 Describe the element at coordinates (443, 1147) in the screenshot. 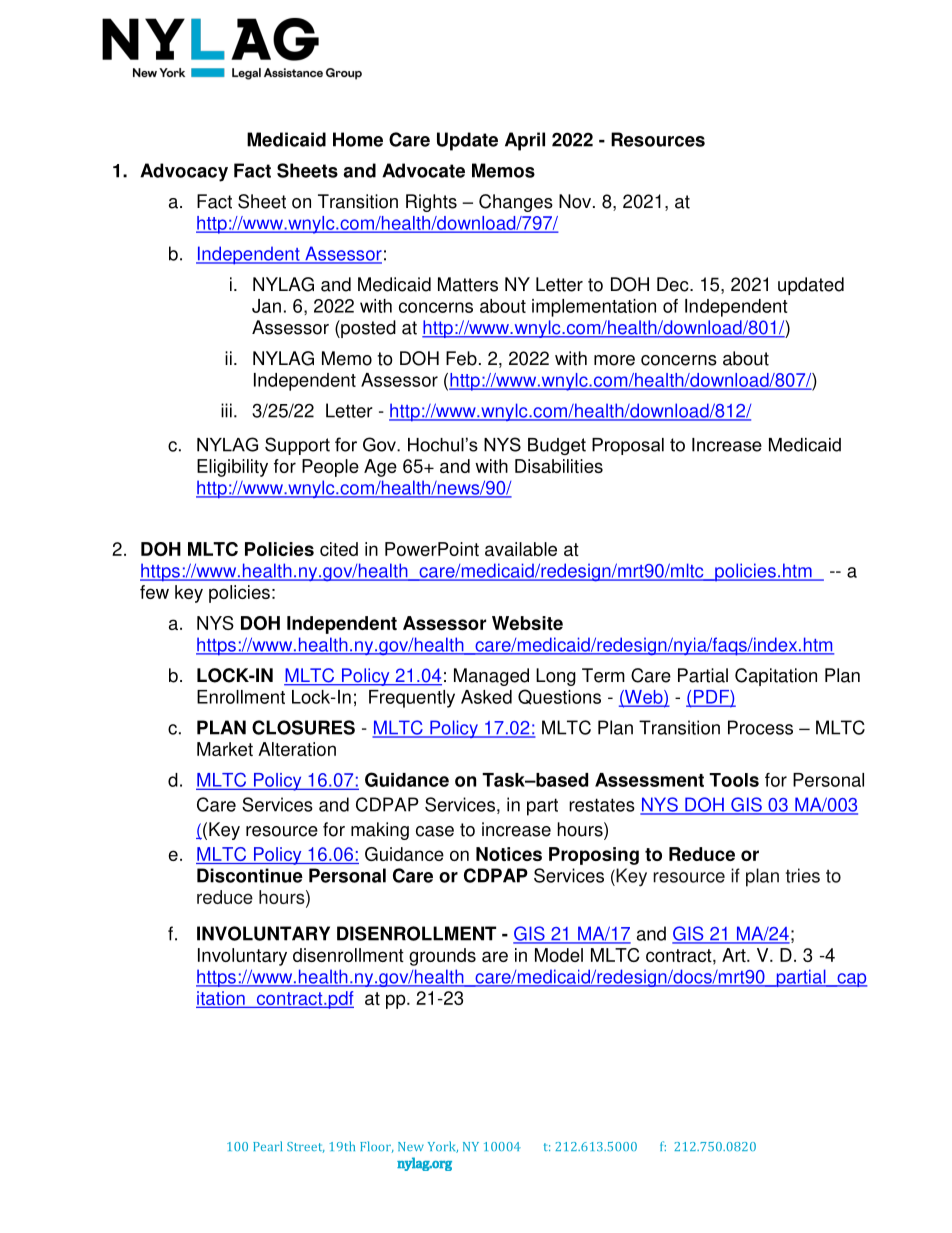

I see `York` at that location.
